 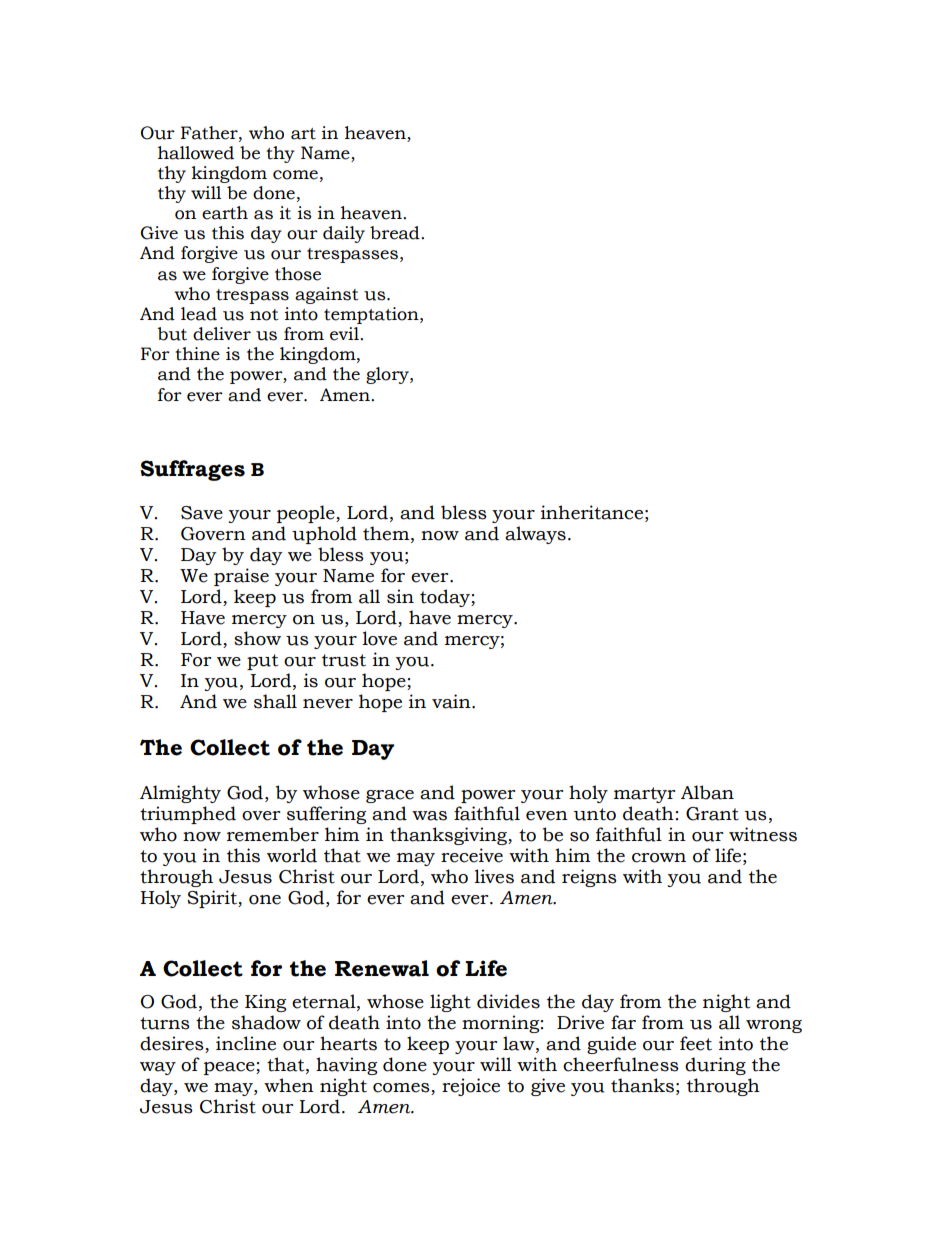 I want to click on receive, so click(x=472, y=855).
